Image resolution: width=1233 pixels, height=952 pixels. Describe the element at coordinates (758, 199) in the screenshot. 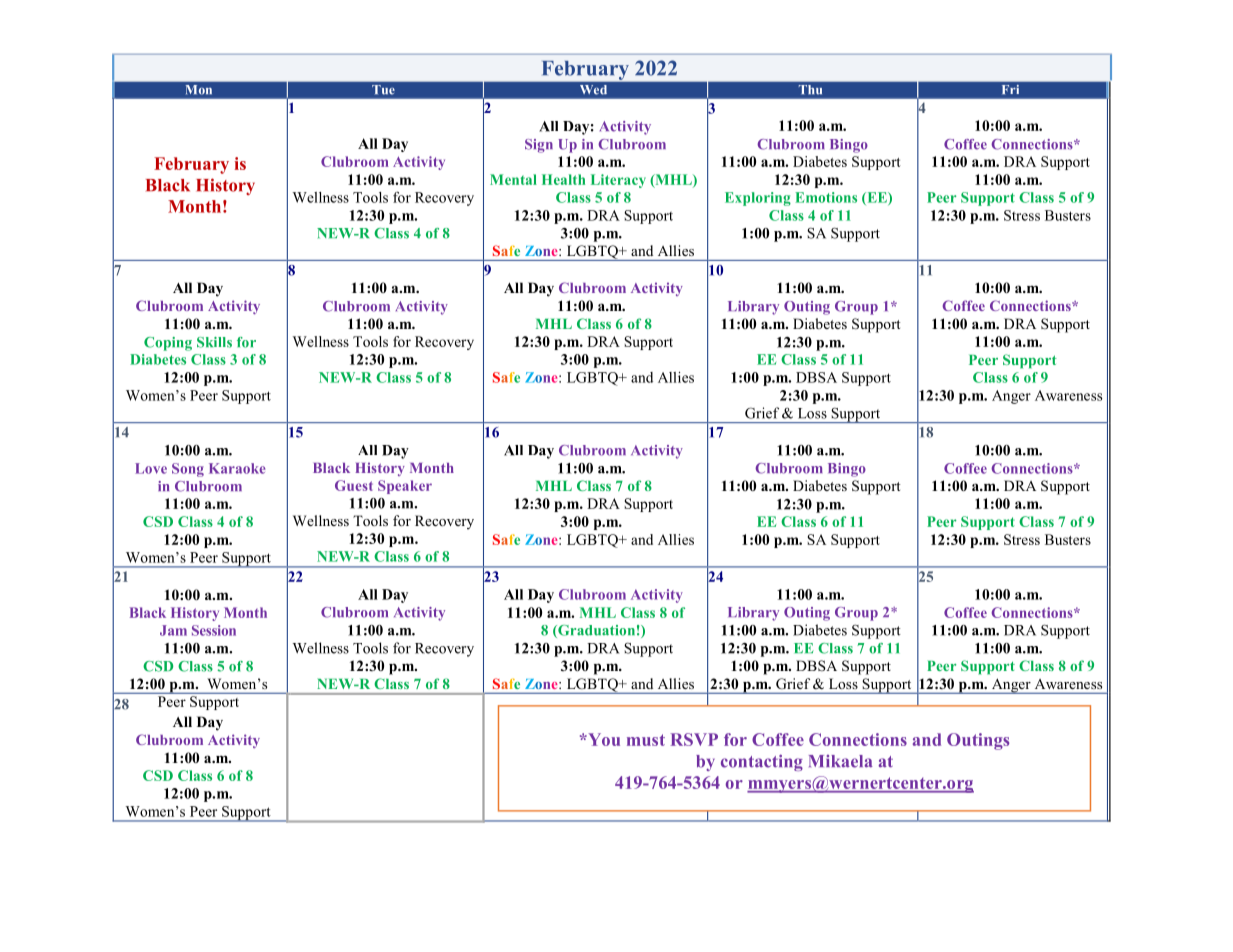

I see `Exploring` at that location.
